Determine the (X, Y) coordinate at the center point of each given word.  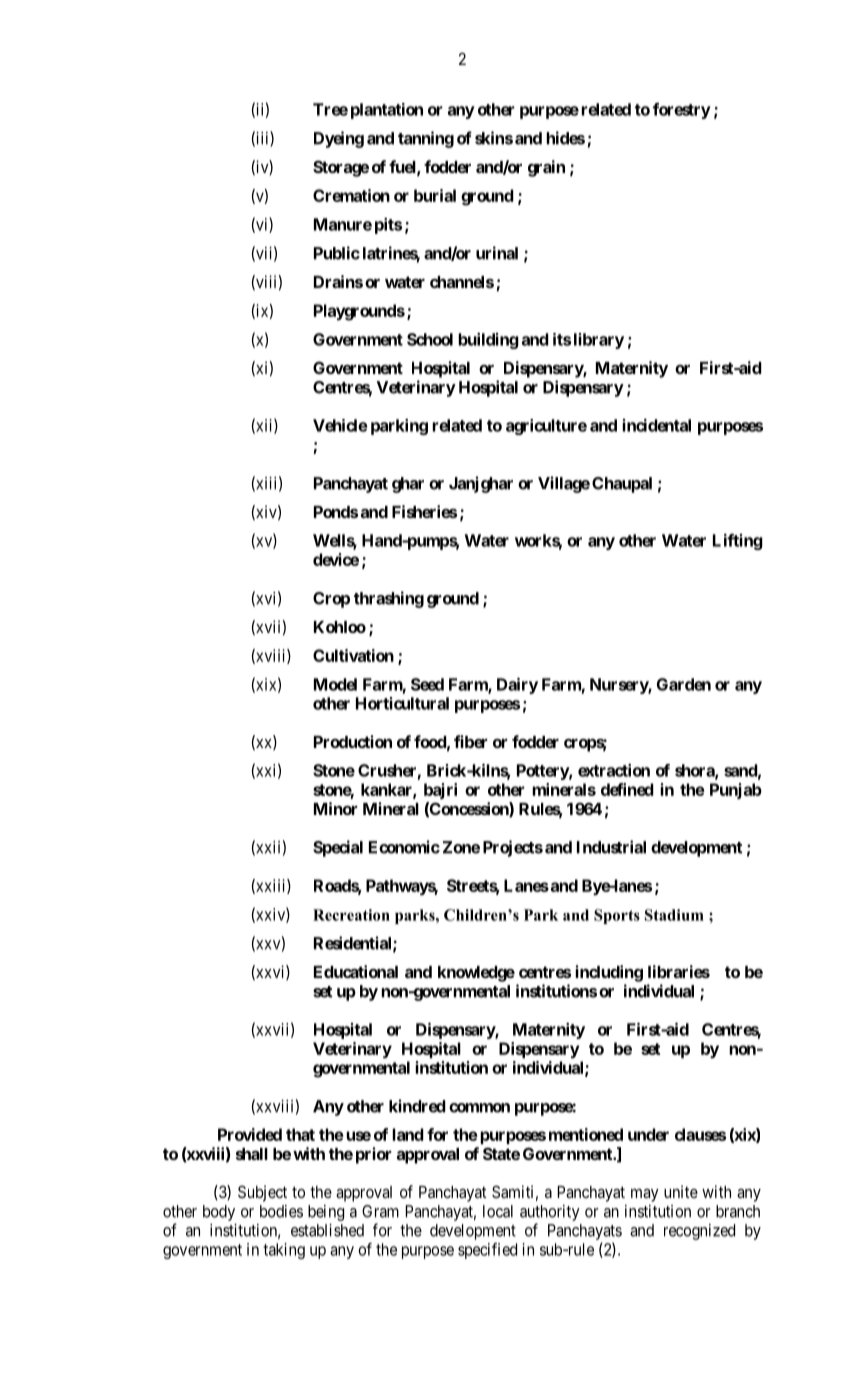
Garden (683, 684)
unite (681, 1191)
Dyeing (339, 139)
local (498, 1211)
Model (335, 684)
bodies (281, 1211)
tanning (426, 139)
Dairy (517, 685)
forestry (682, 111)
